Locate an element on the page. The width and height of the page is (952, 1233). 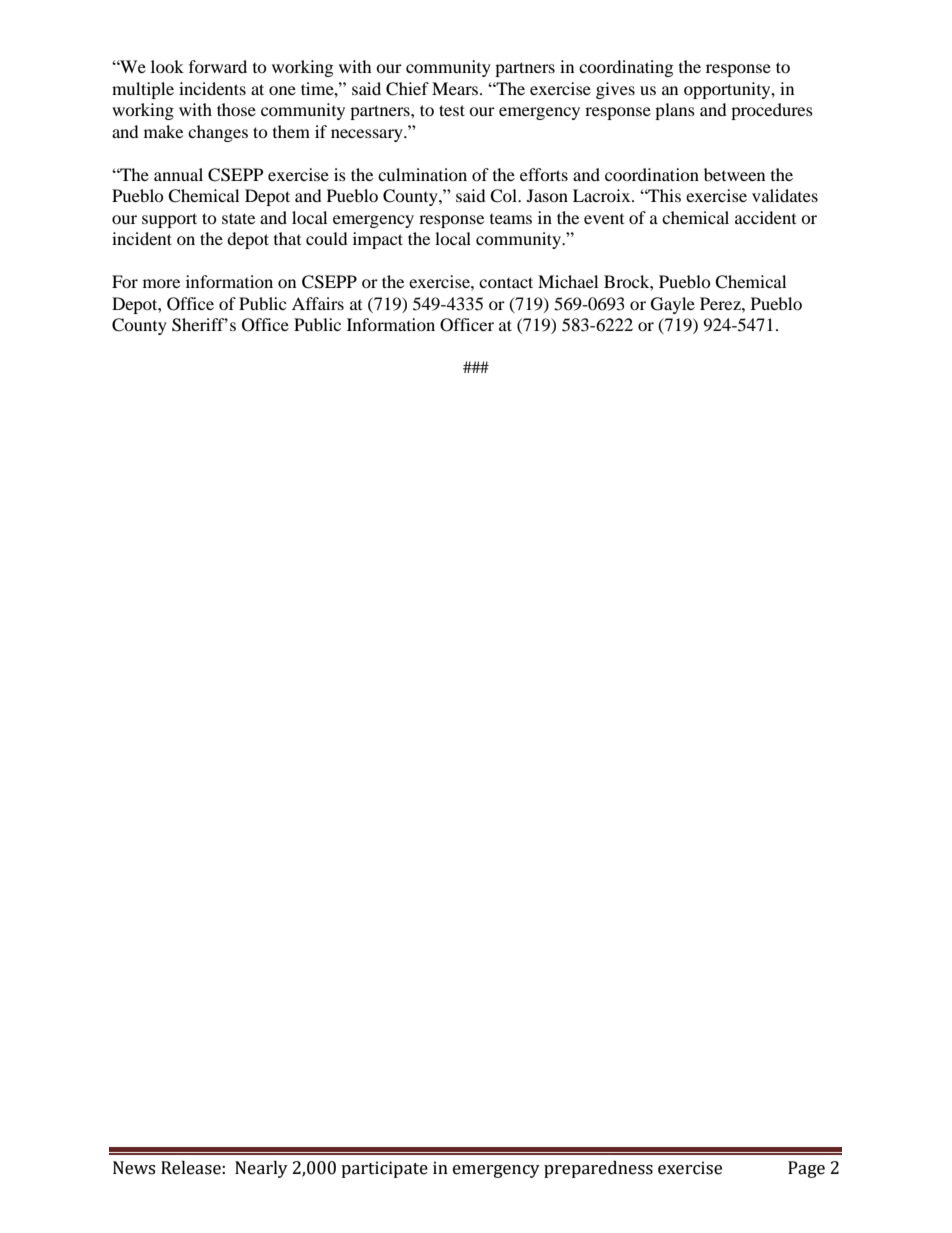
forward is located at coordinates (218, 66).
